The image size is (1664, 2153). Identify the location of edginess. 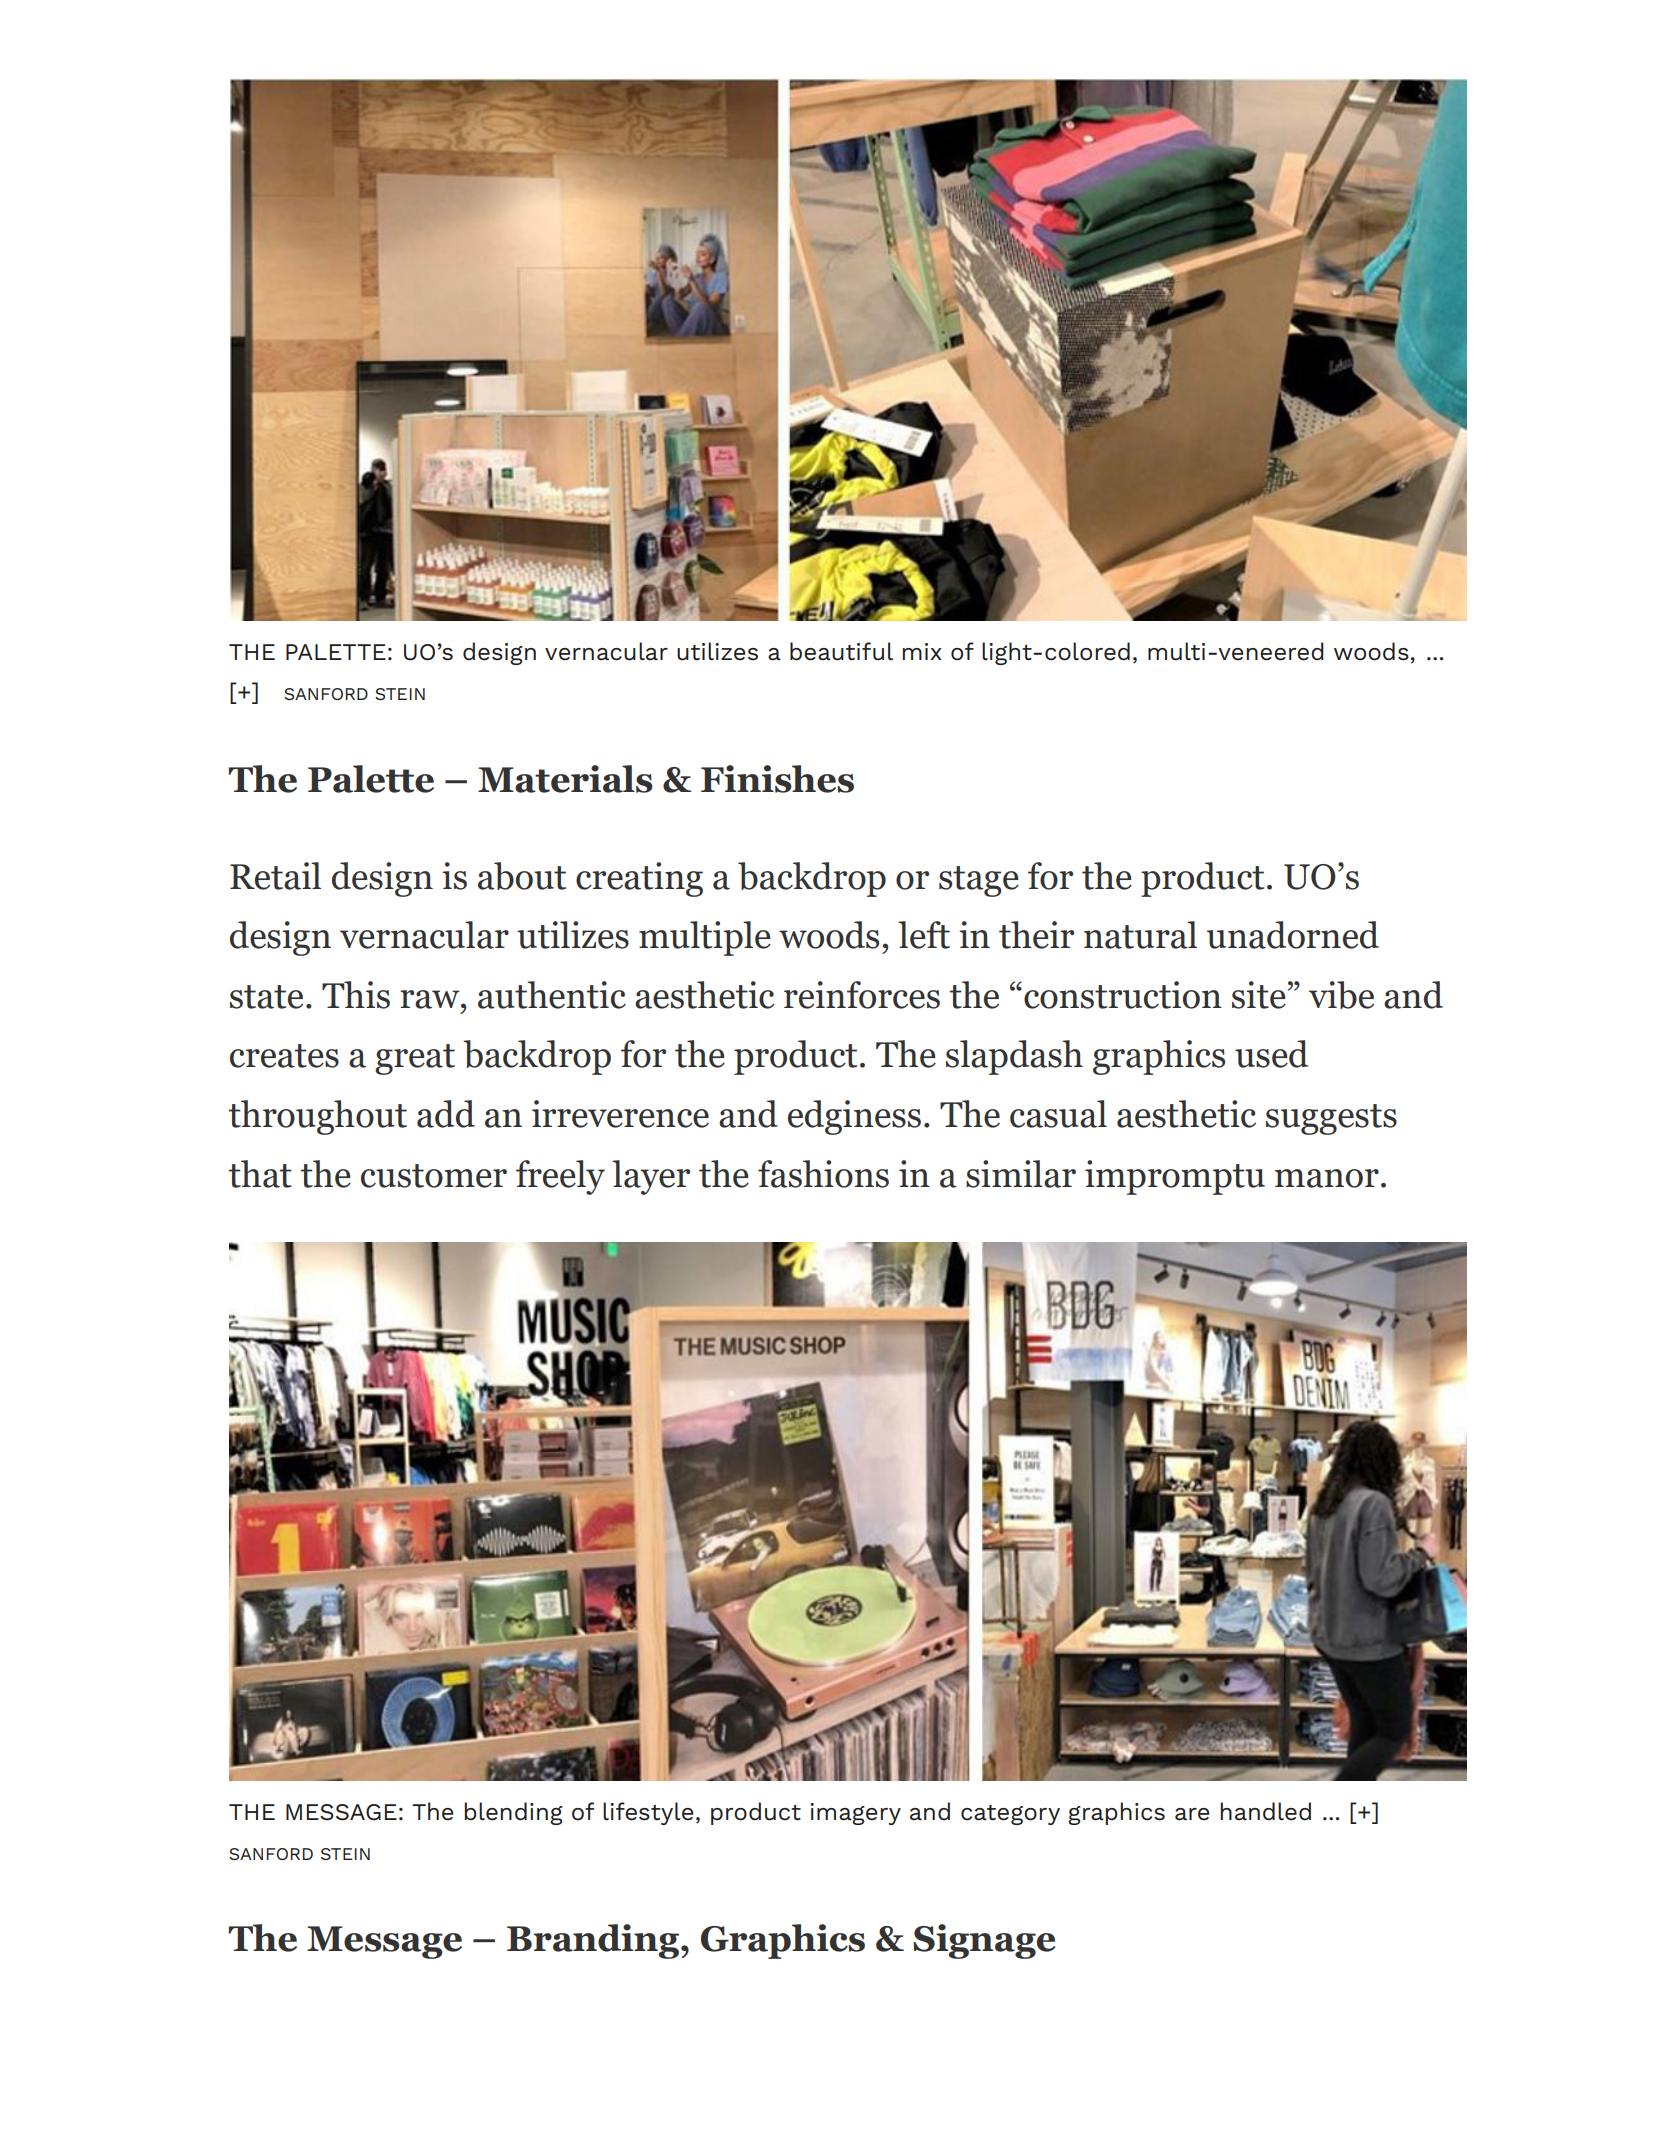
(854, 1117).
